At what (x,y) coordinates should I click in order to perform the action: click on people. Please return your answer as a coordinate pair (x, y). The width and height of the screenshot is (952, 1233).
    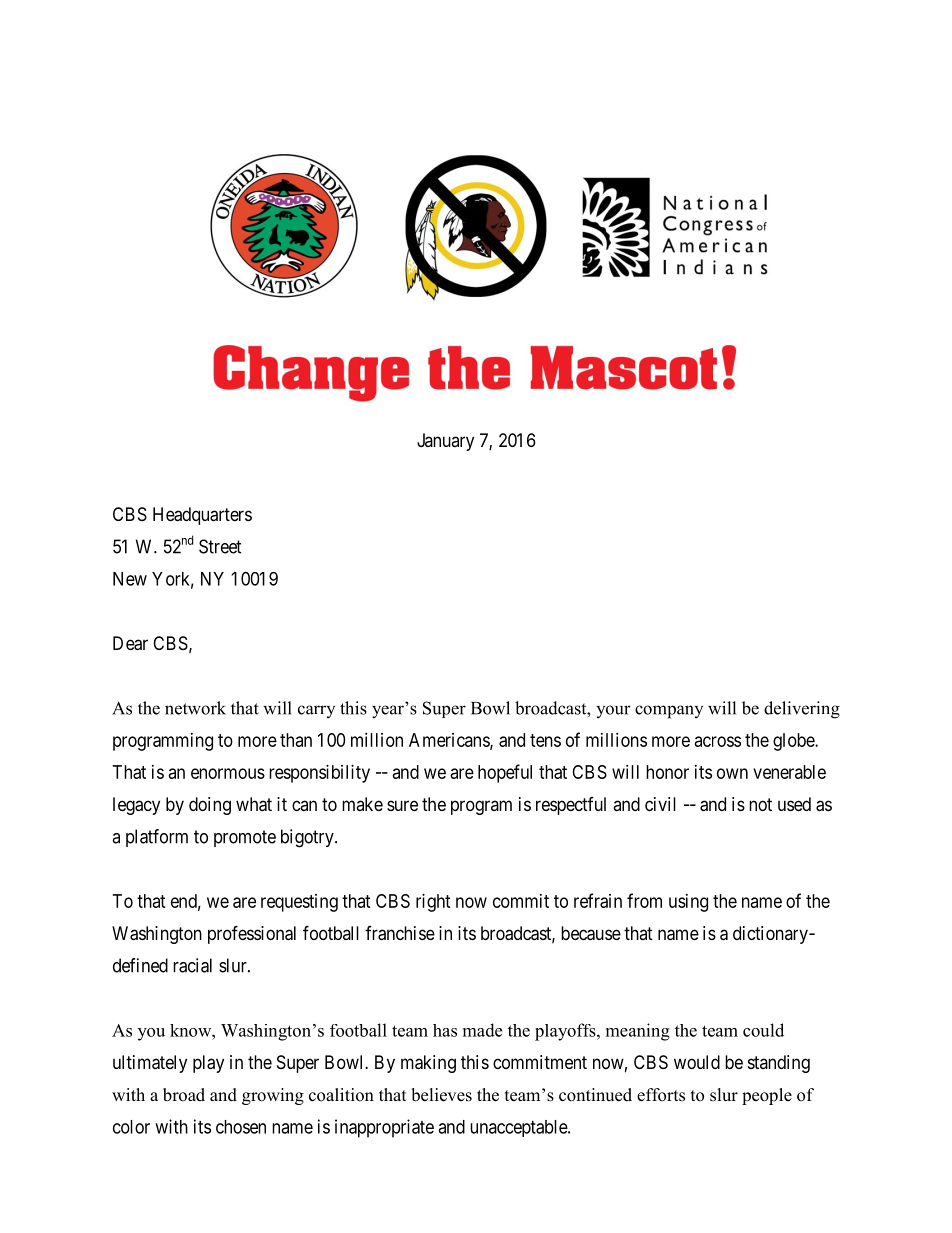
    Looking at the image, I should click on (767, 1096).
